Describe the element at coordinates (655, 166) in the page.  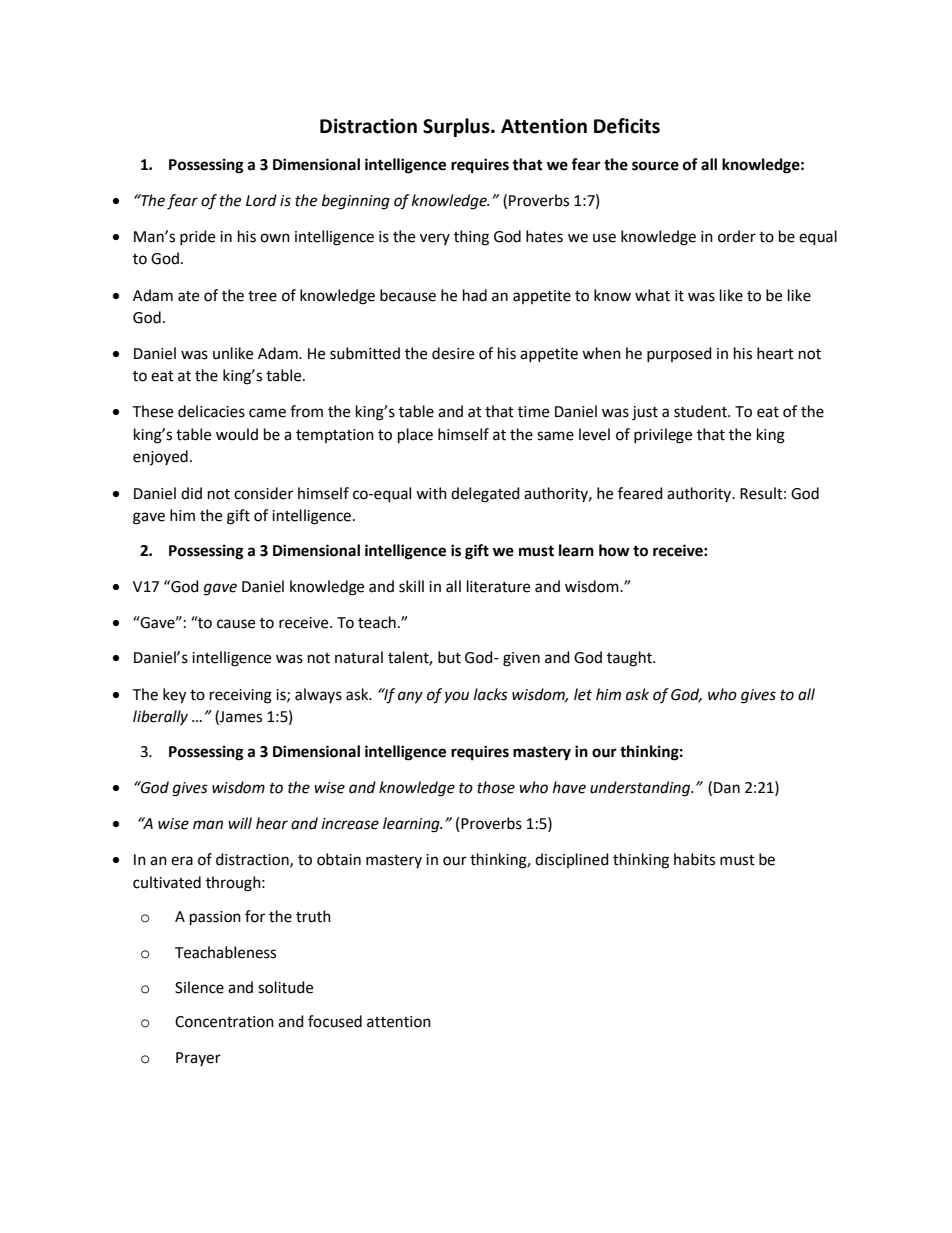
I see `source` at that location.
